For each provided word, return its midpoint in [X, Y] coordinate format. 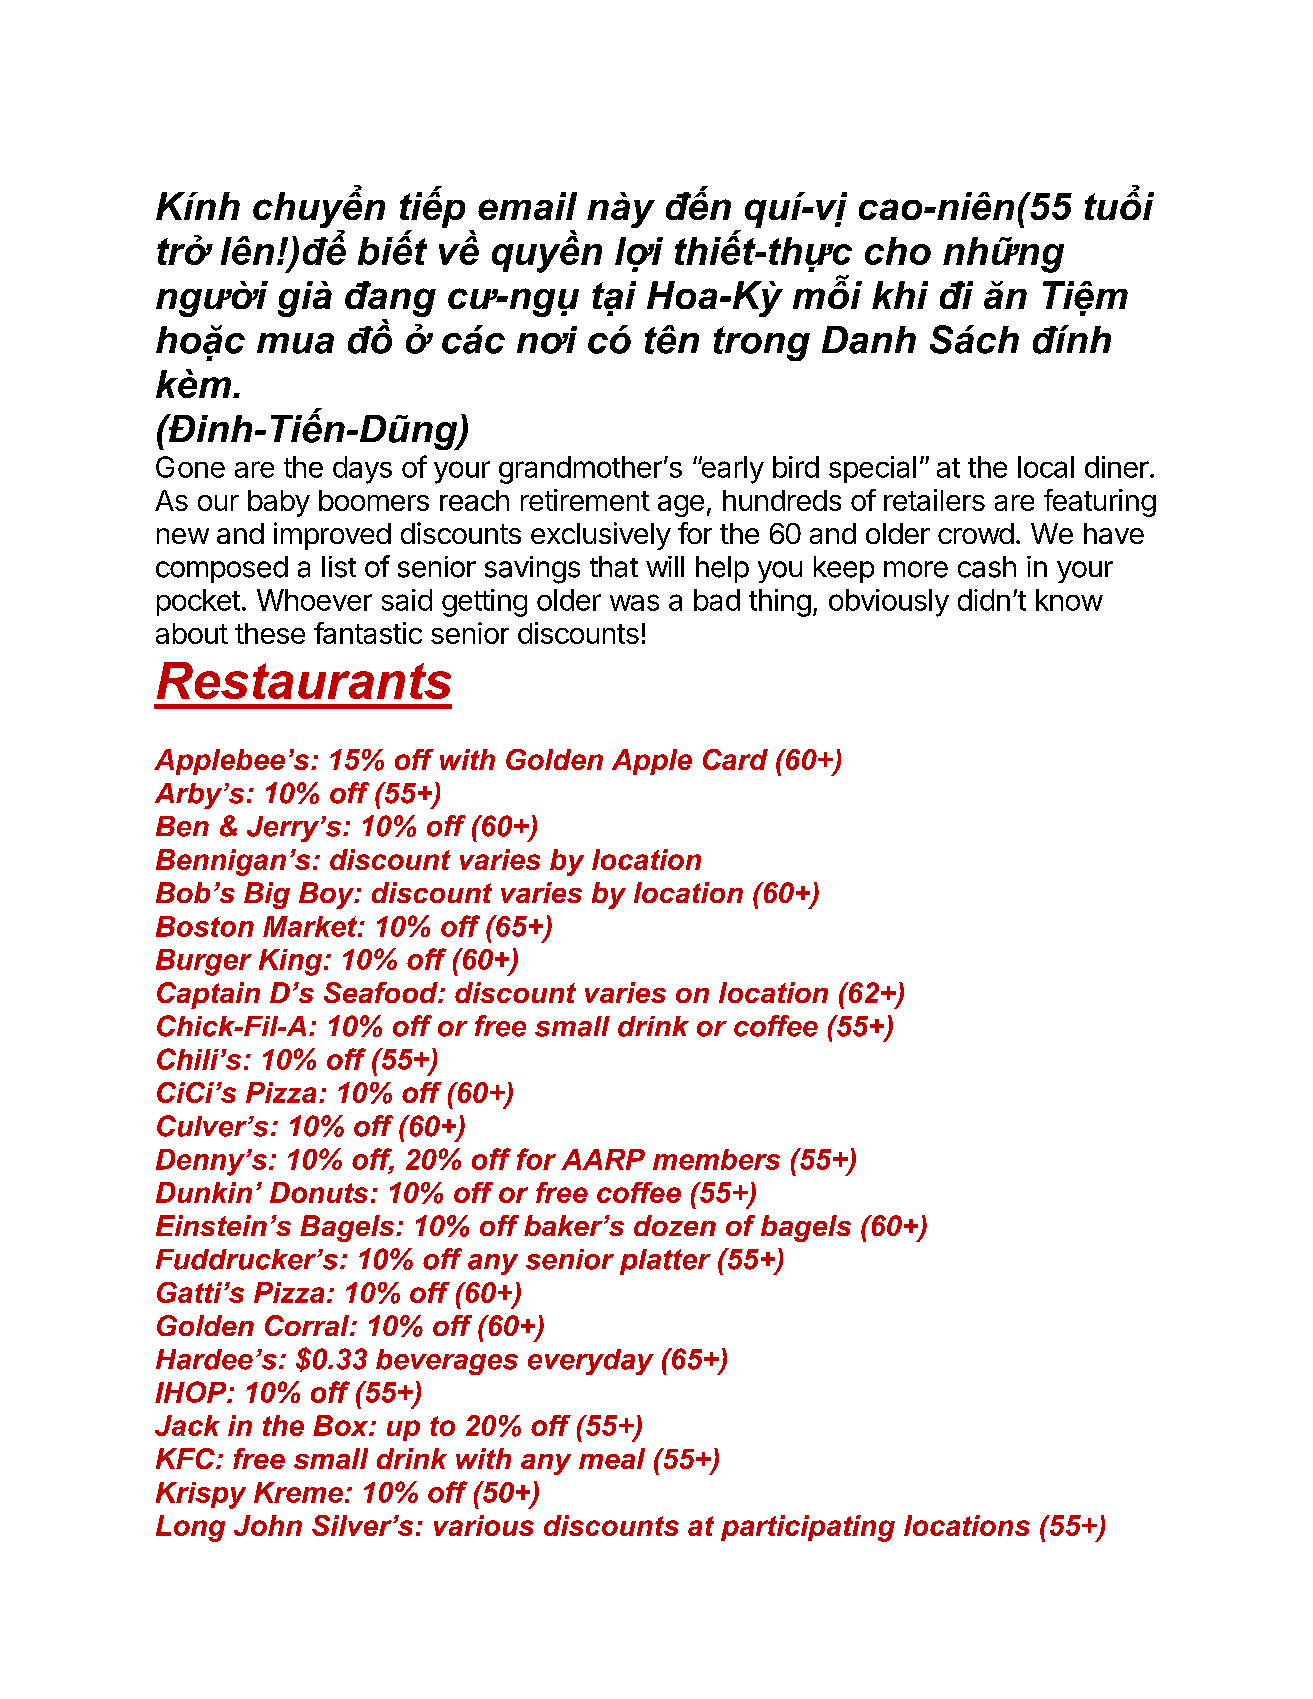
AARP [603, 1159]
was [634, 602]
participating [808, 1528]
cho [898, 251]
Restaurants [304, 680]
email [527, 206]
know [1069, 600]
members [716, 1159]
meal [612, 1458]
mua [295, 343]
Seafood [382, 992]
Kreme [298, 1492]
